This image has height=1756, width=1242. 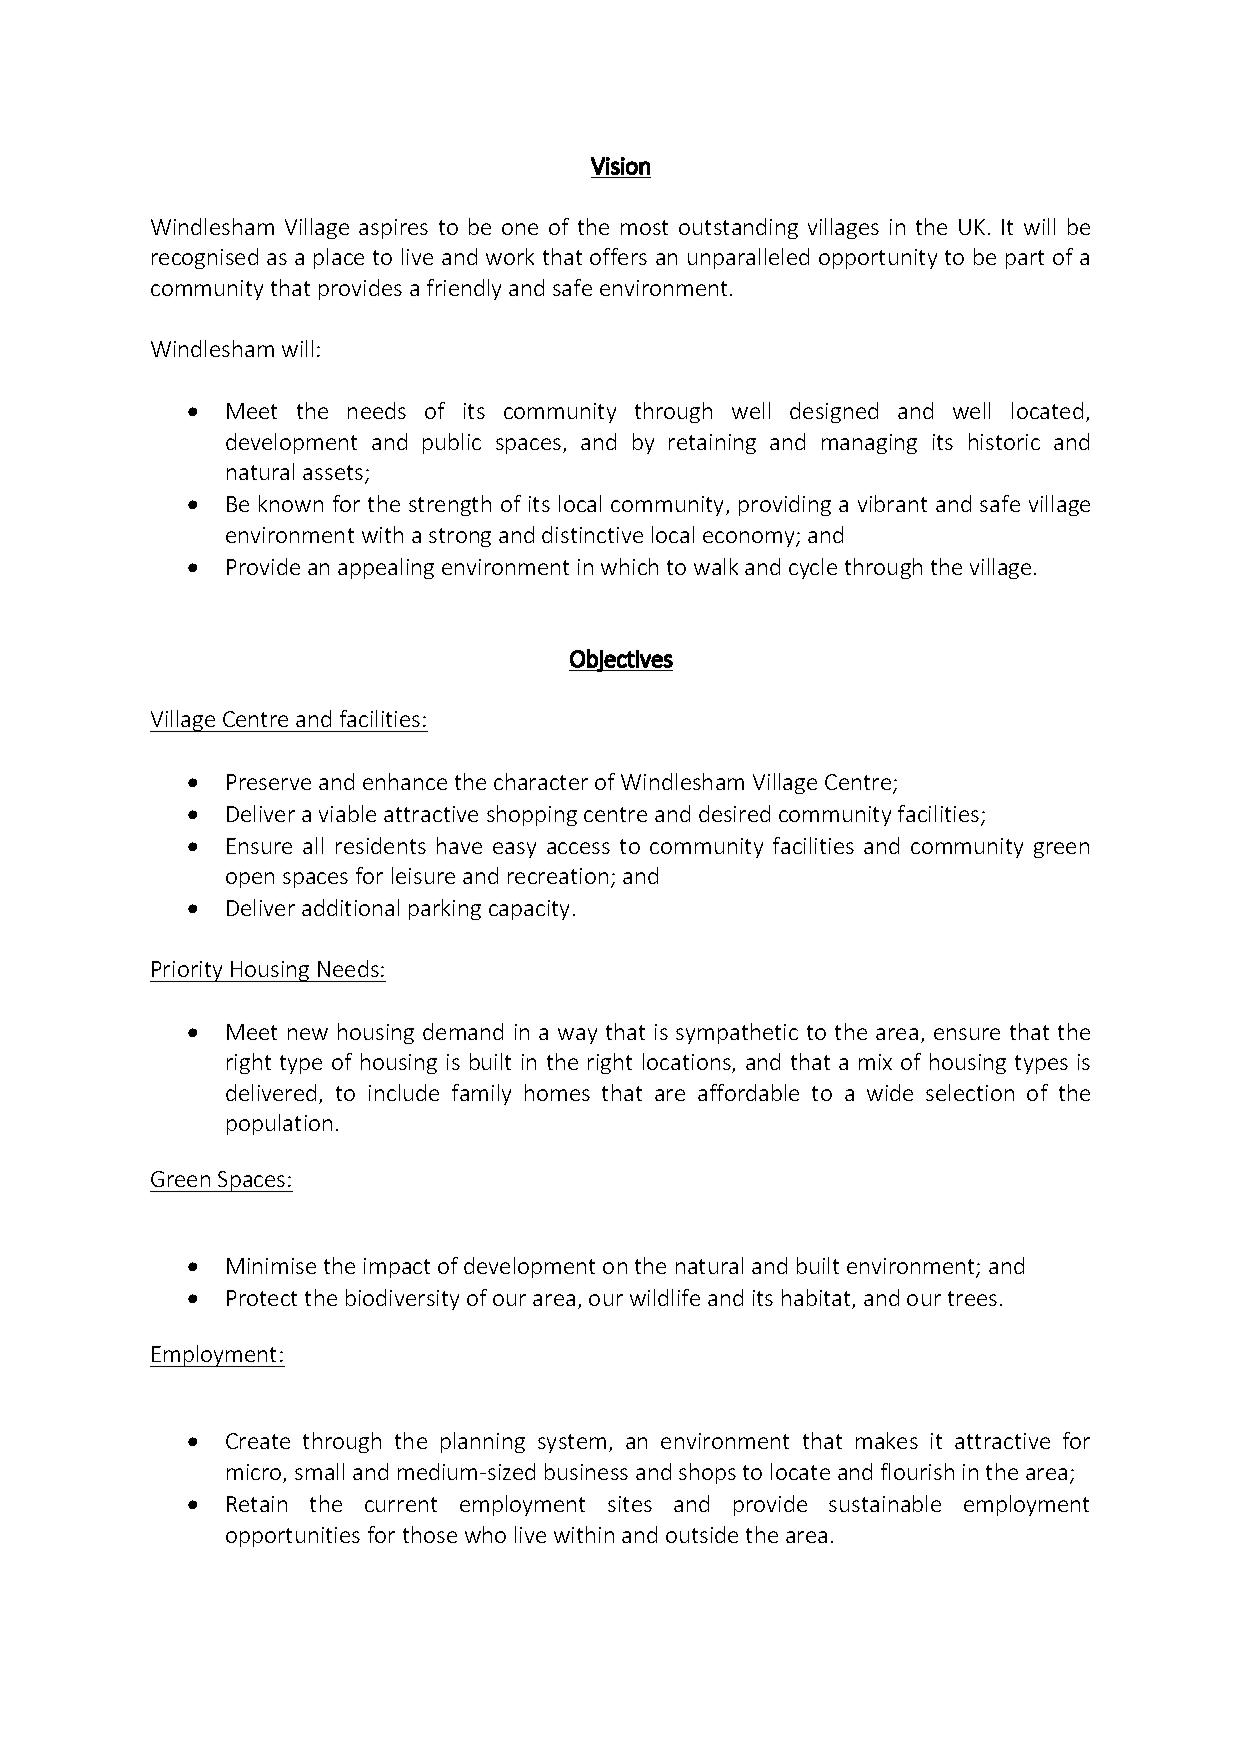 What do you see at coordinates (592, 534) in the image?
I see `distinctive` at bounding box center [592, 534].
